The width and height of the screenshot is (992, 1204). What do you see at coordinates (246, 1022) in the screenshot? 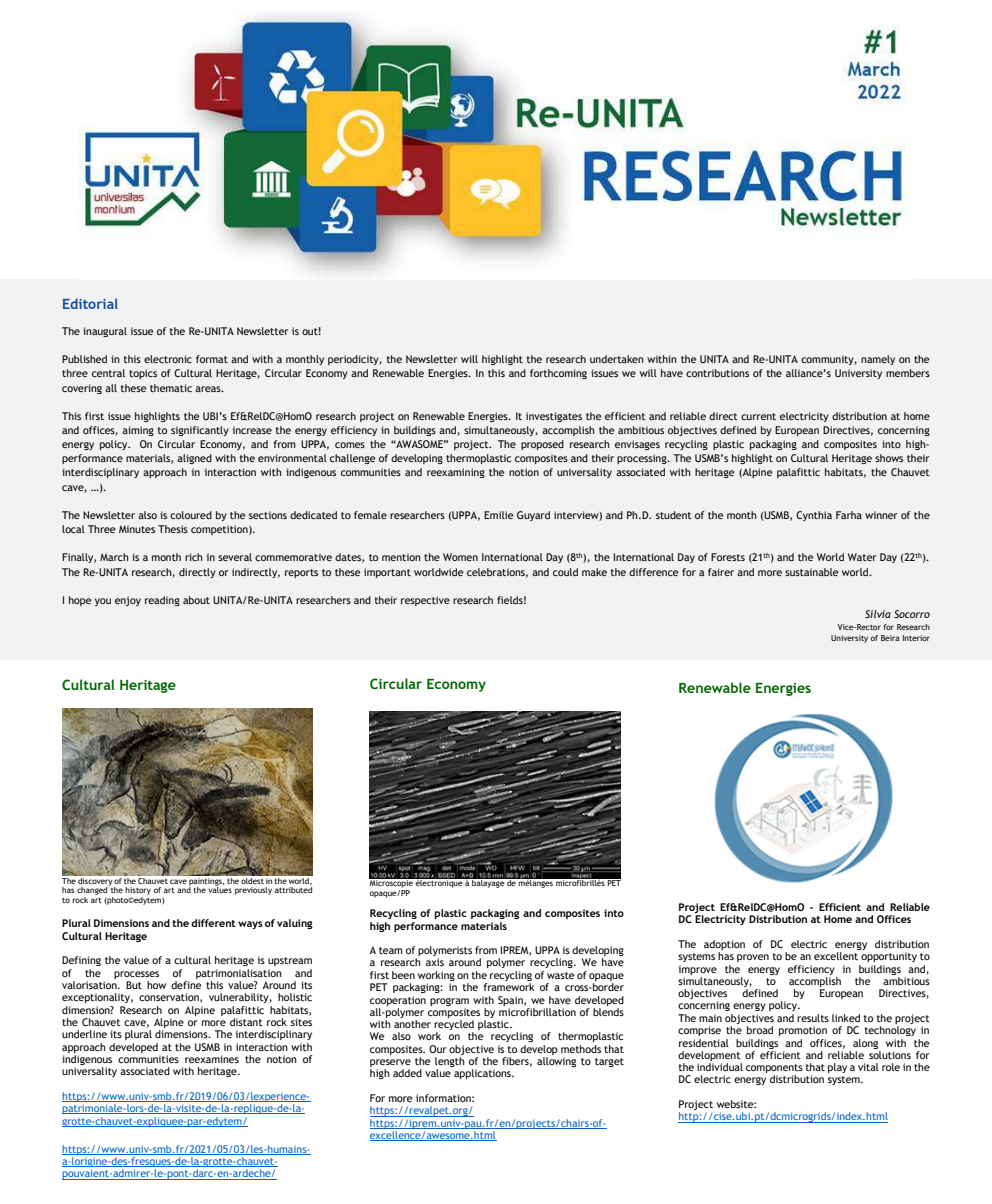
I see `distant` at bounding box center [246, 1022].
